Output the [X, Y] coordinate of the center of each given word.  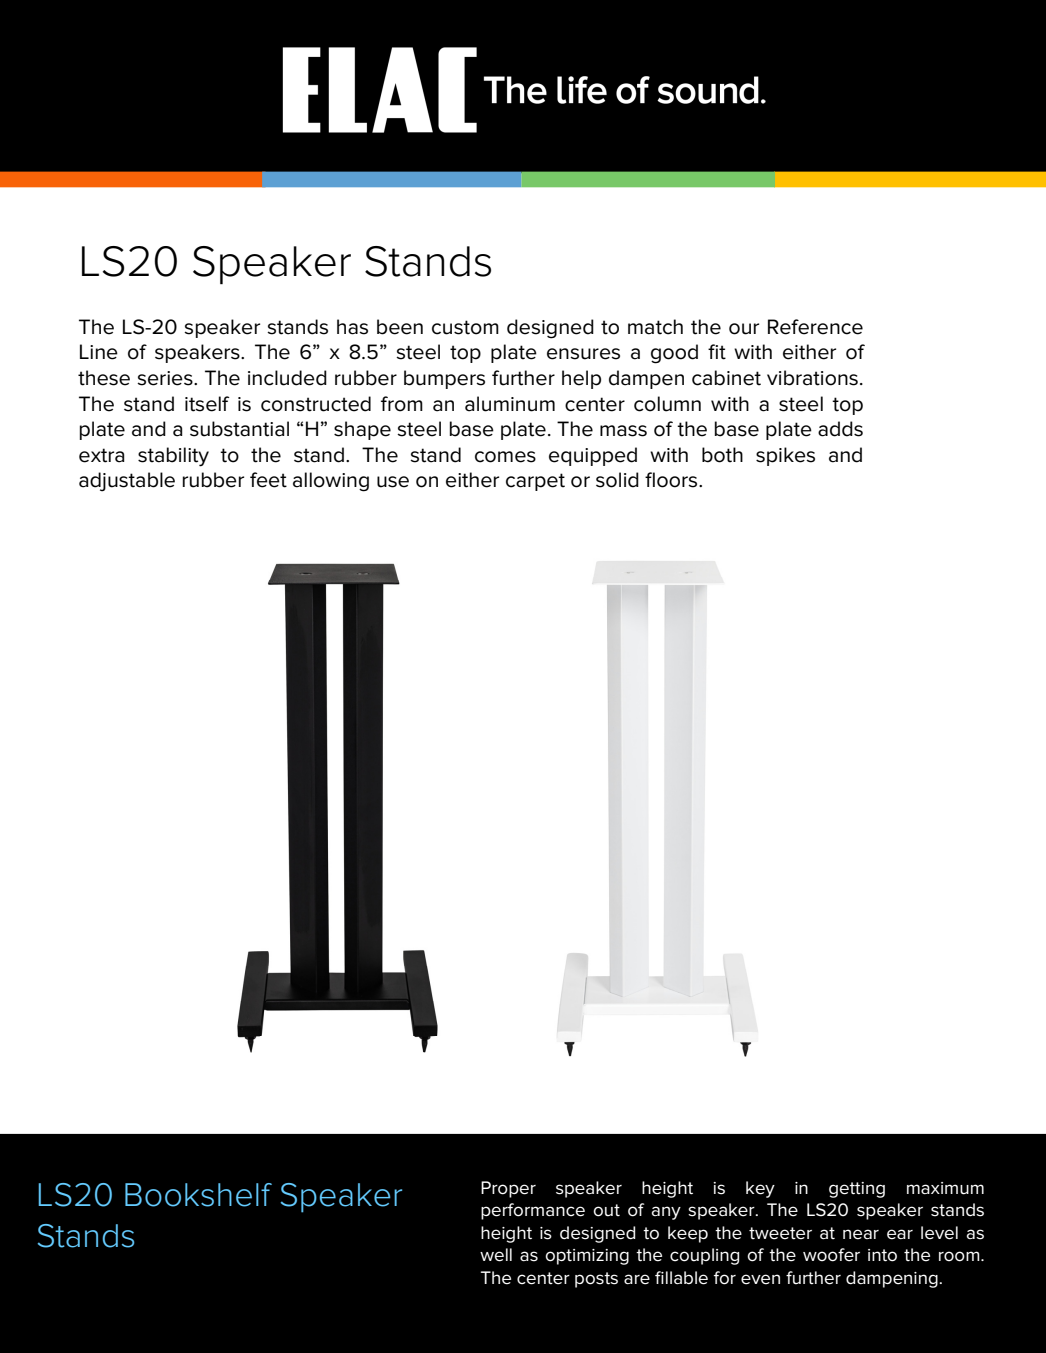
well [496, 1255]
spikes [785, 456]
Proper [508, 1189]
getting [857, 1190]
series [166, 378]
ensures [583, 354]
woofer [831, 1255]
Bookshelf [198, 1195]
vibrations [812, 378]
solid [617, 480]
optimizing [587, 1257]
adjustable [127, 482]
